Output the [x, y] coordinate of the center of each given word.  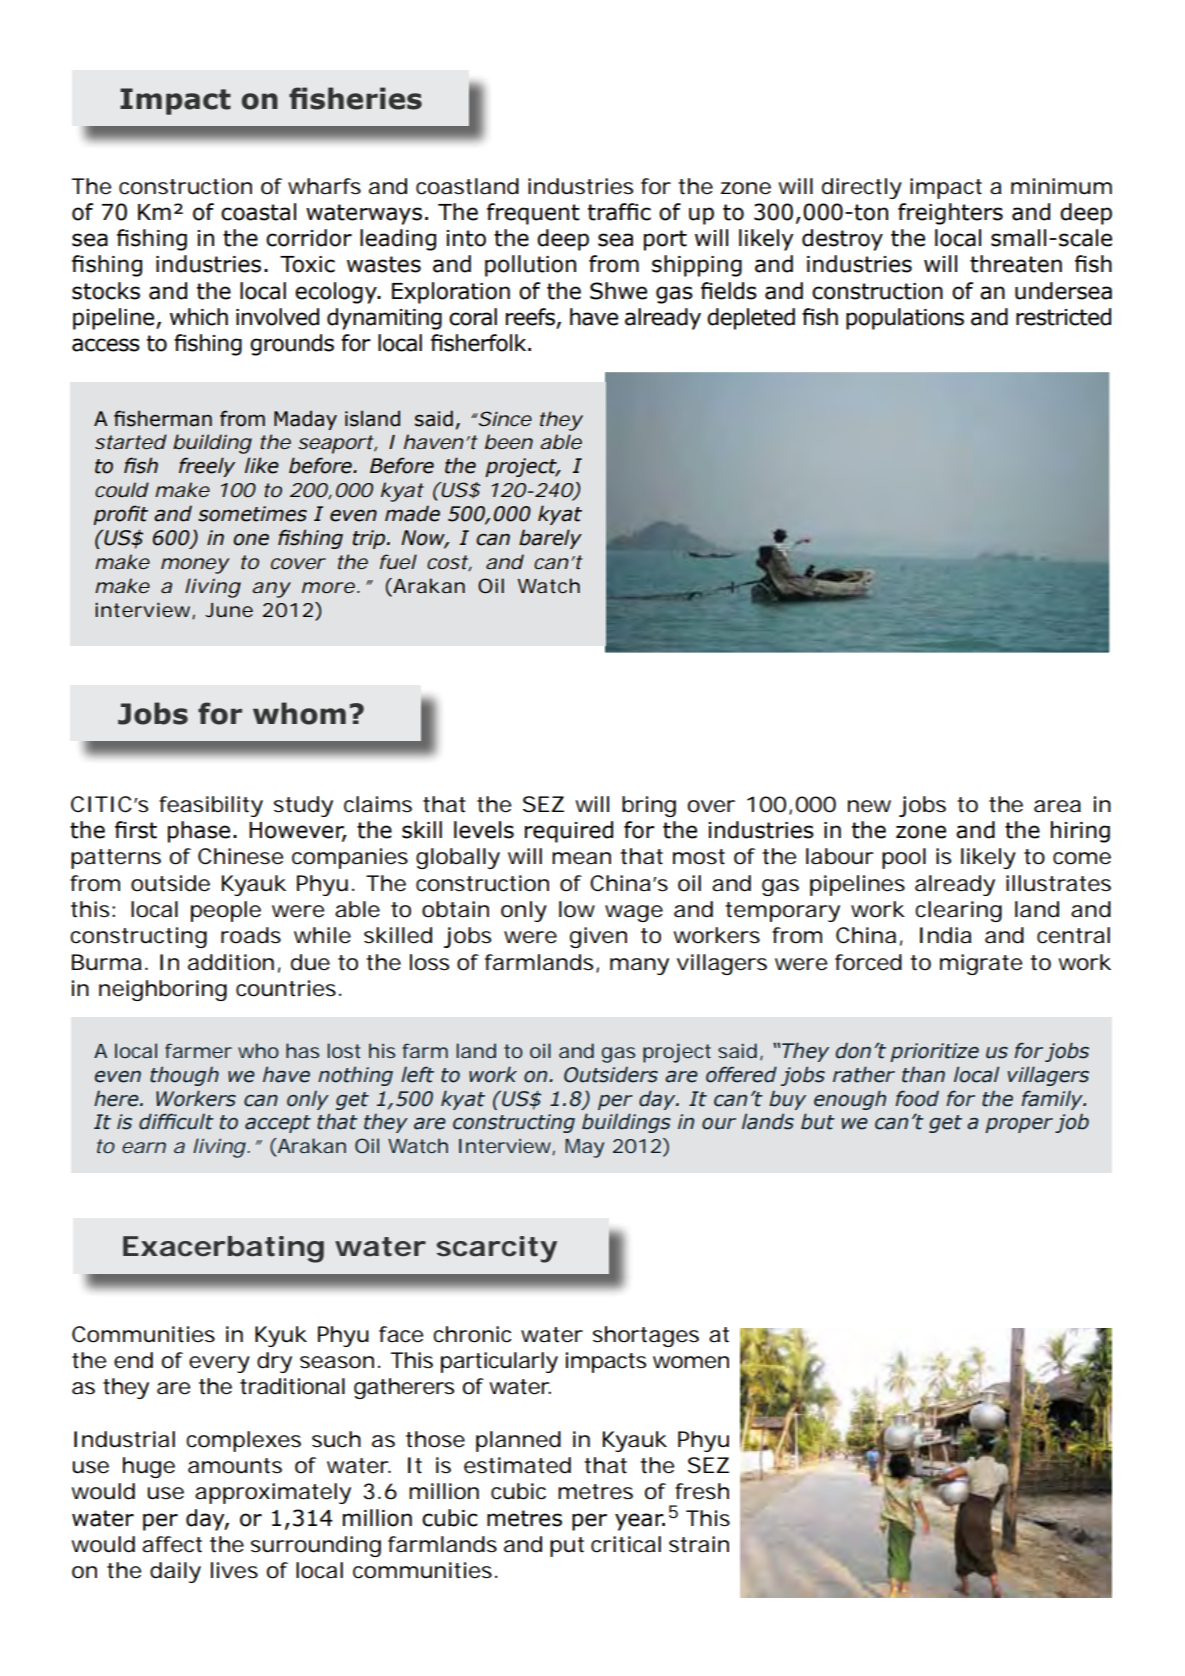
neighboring [163, 990]
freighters [950, 214]
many [639, 966]
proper [1019, 1125]
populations [905, 319]
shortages [646, 1336]
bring [649, 806]
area [1057, 806]
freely [207, 467]
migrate [981, 964]
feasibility [211, 806]
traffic [619, 212]
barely [550, 539]
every [219, 1364]
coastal [258, 212]
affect [172, 1544]
